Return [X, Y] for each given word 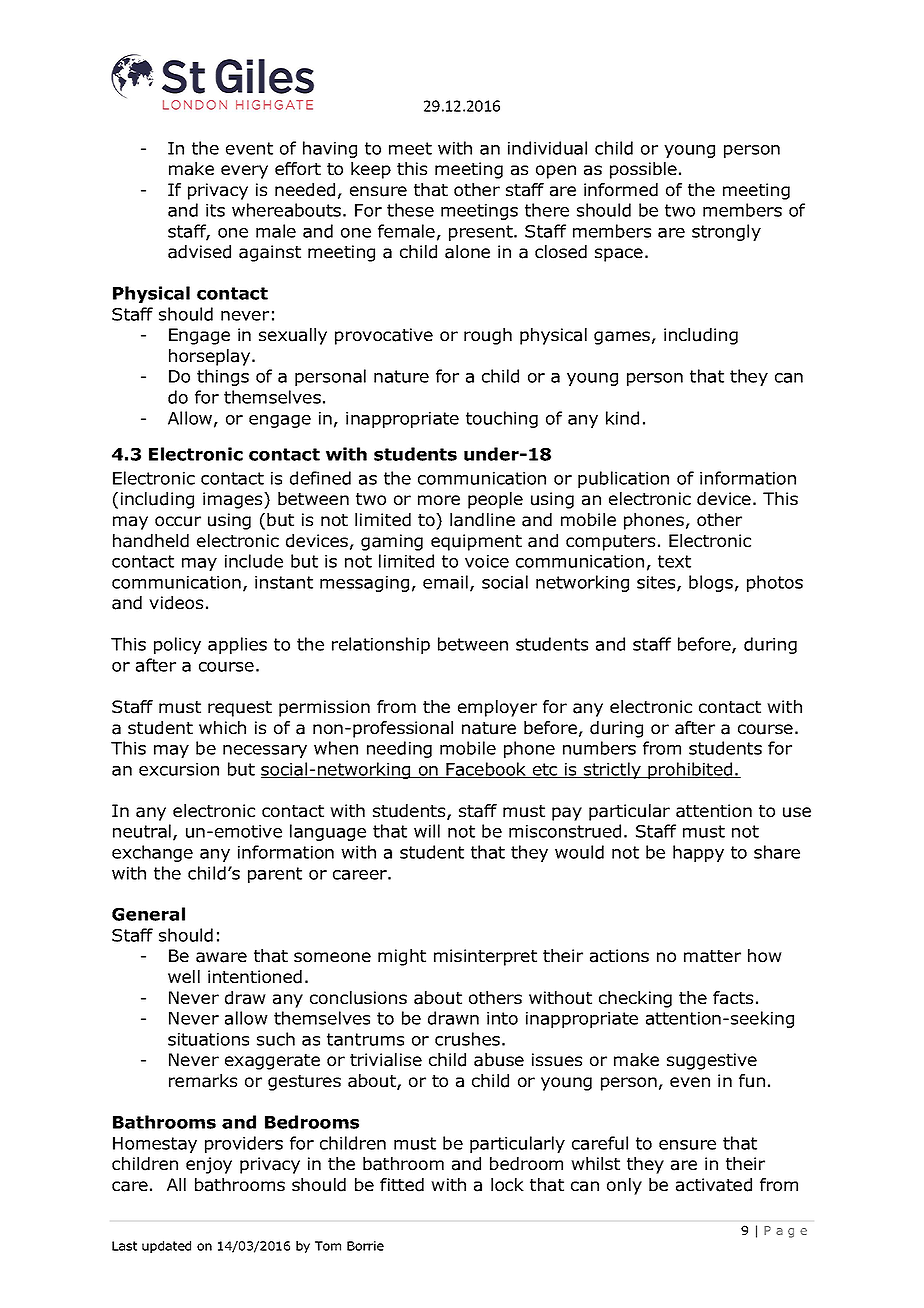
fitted [402, 1185]
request [240, 709]
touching [502, 419]
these [410, 210]
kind [622, 418]
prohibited [690, 770]
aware [221, 957]
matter [712, 956]
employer [497, 708]
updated [166, 1247]
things [223, 377]
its [215, 210]
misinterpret [485, 957]
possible [643, 170]
